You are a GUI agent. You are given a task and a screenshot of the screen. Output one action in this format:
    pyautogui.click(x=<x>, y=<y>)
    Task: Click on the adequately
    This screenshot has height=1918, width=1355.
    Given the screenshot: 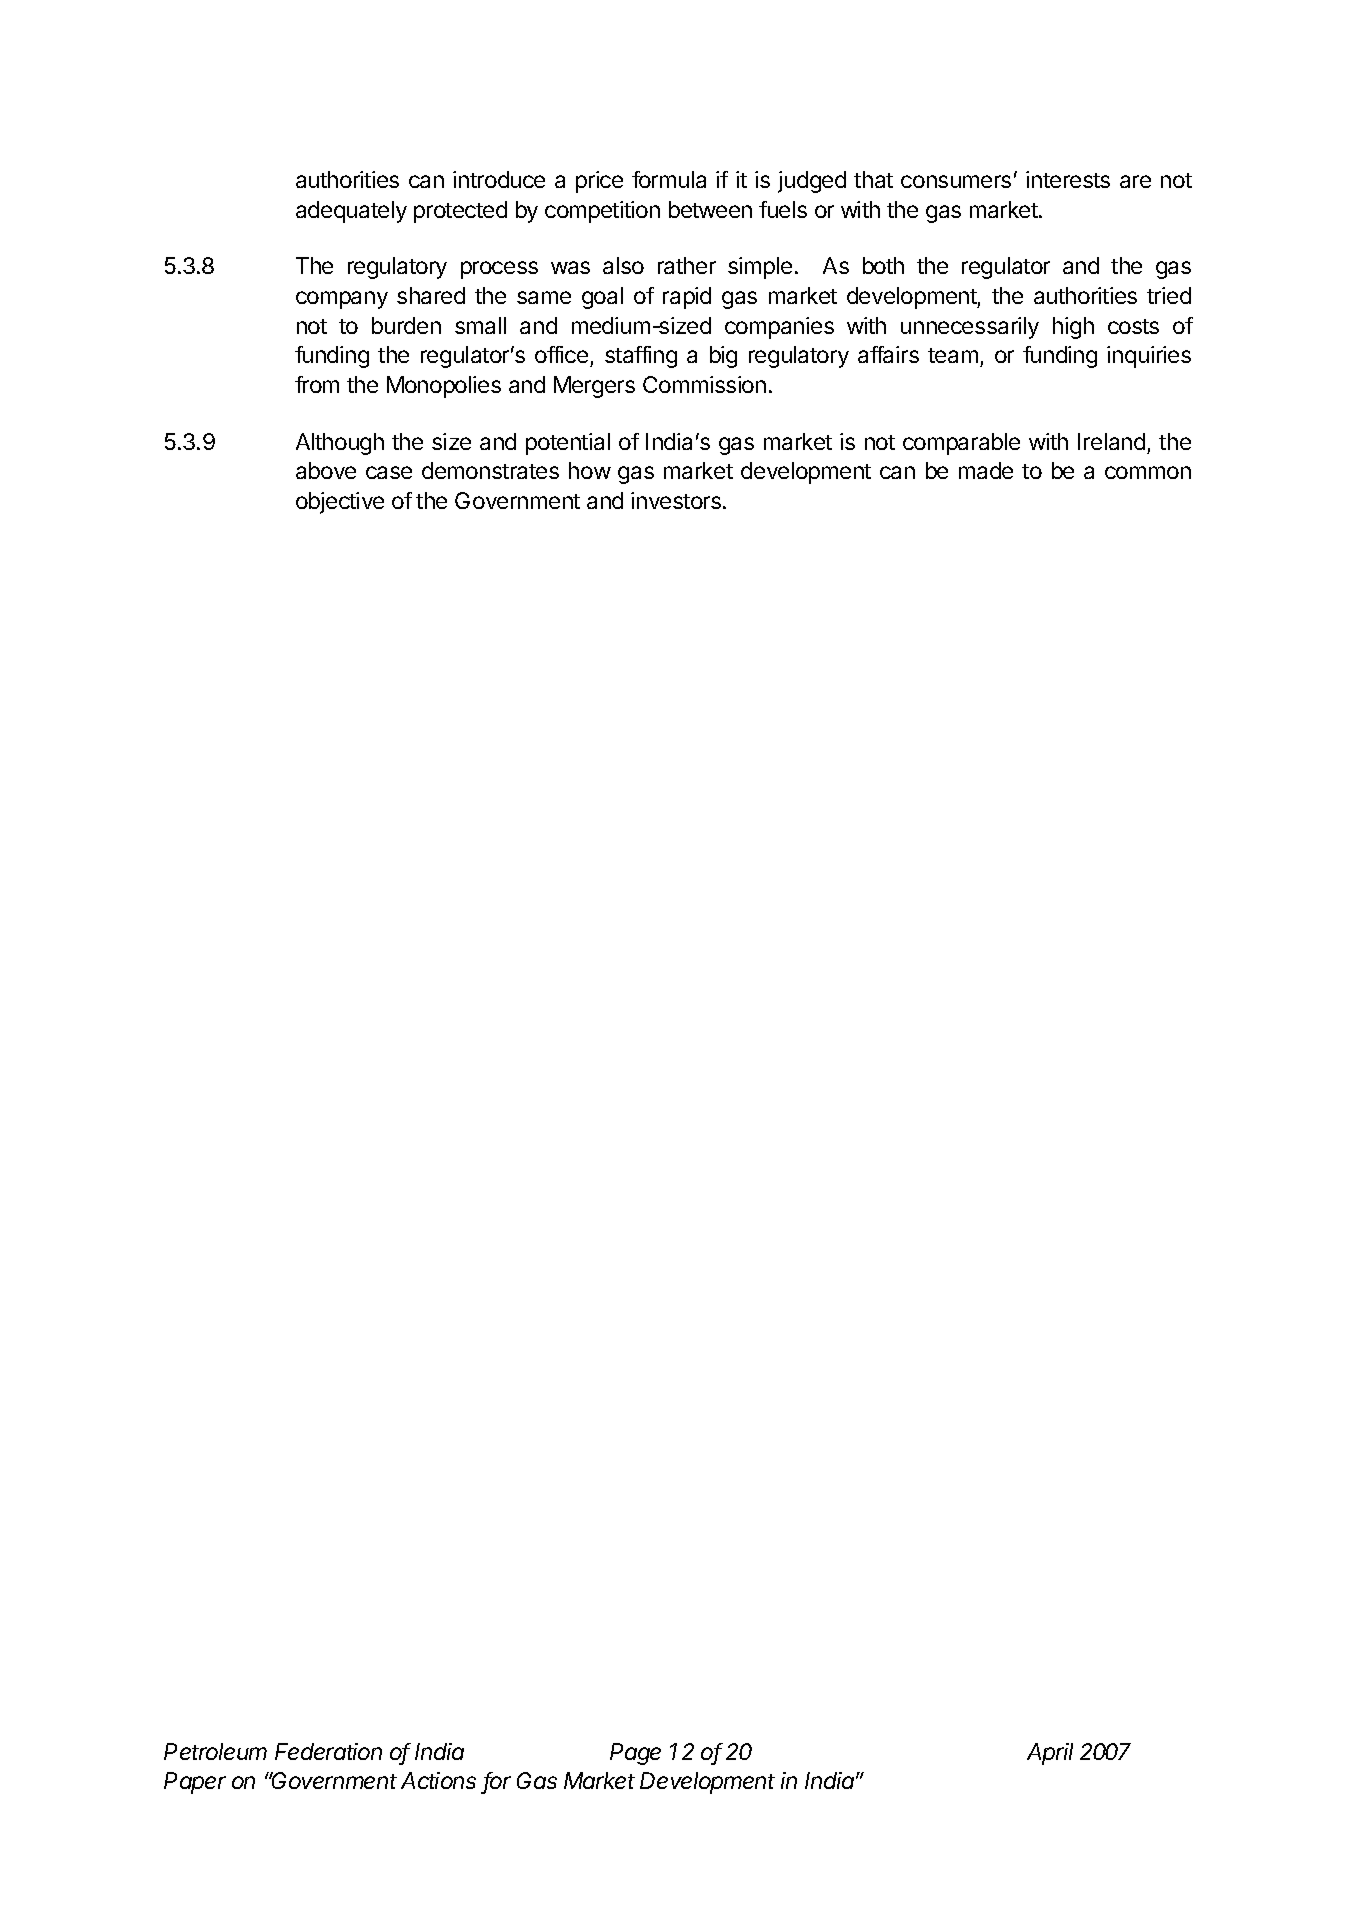 What is the action you would take?
    pyautogui.click(x=351, y=212)
